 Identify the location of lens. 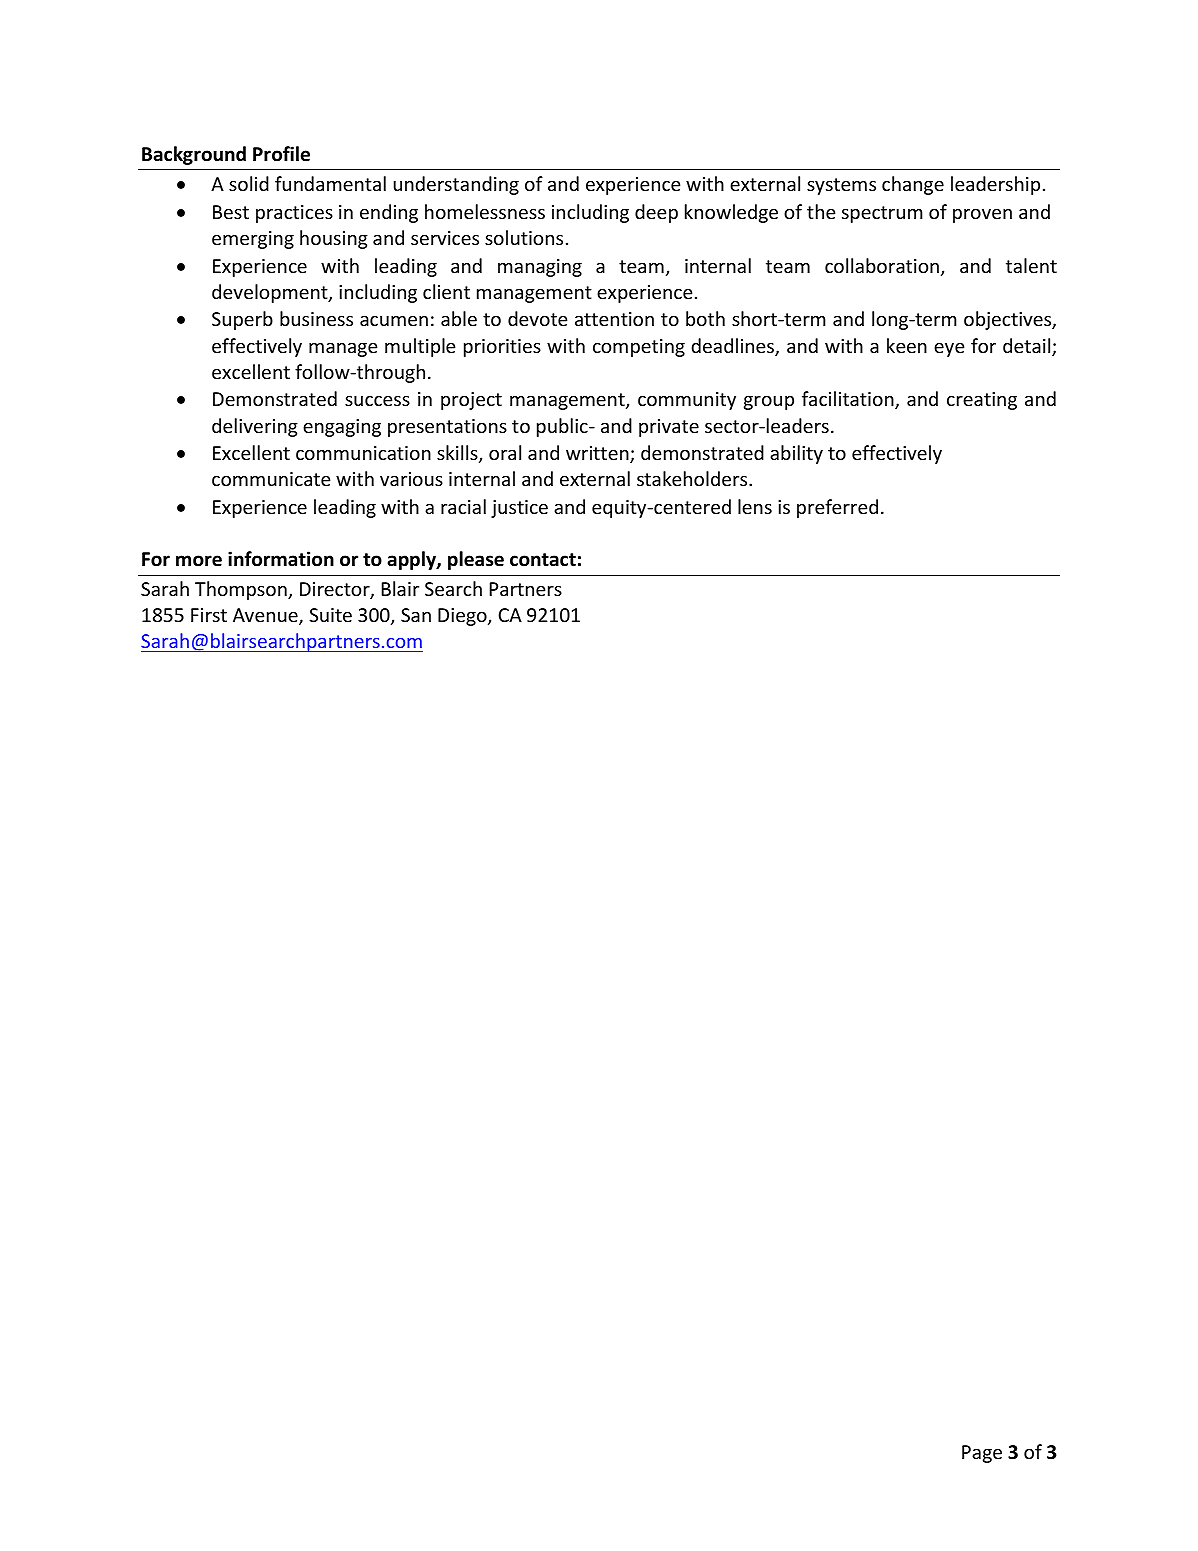
(755, 506).
